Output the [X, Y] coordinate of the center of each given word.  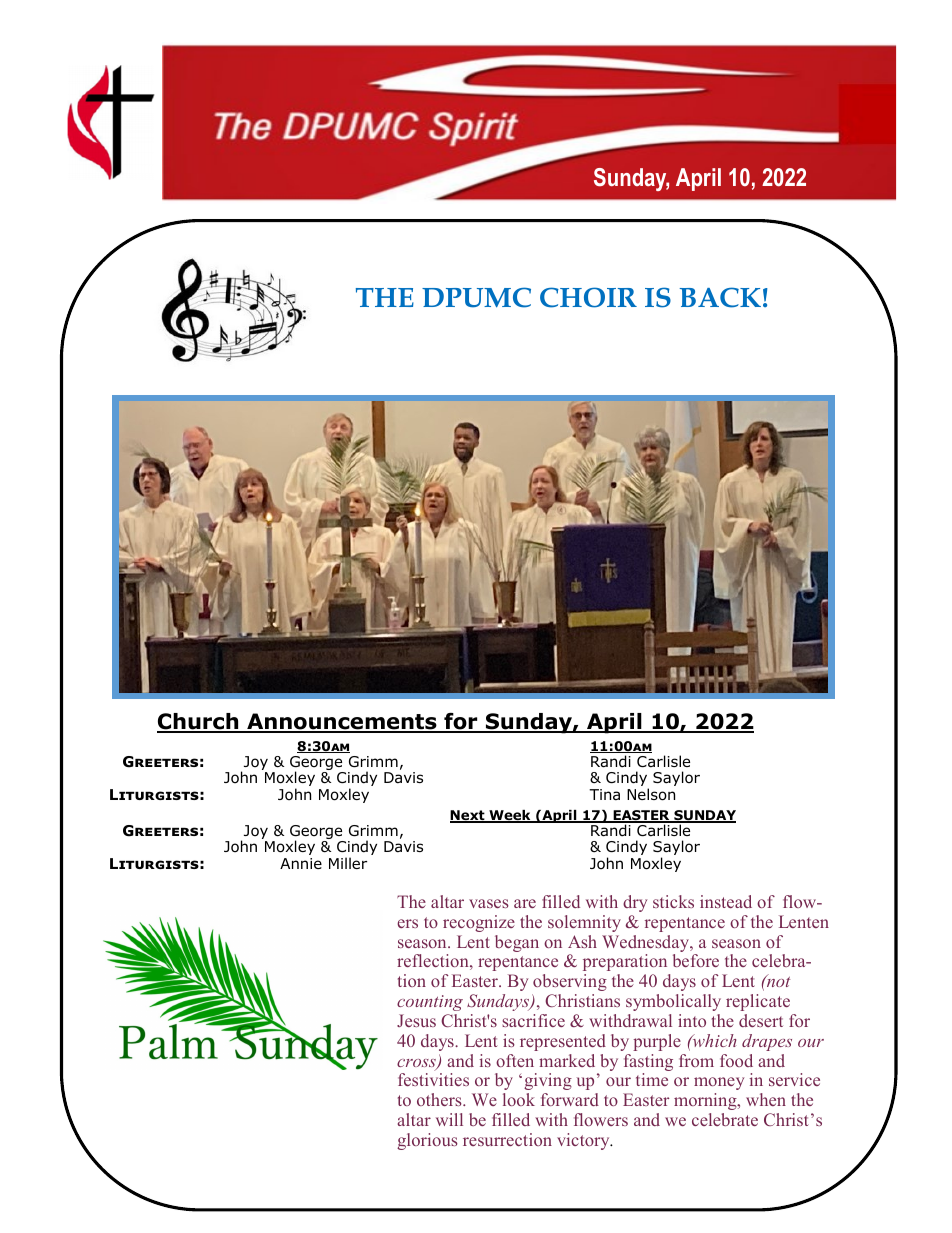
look [519, 1099]
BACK [720, 297]
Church [199, 722]
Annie [301, 863]
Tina [604, 795]
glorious [427, 1141]
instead [726, 901]
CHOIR [588, 297]
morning [706, 1101]
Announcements [342, 722]
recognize [479, 923]
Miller [348, 863]
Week [510, 816]
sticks [673, 901]
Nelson [651, 794]
